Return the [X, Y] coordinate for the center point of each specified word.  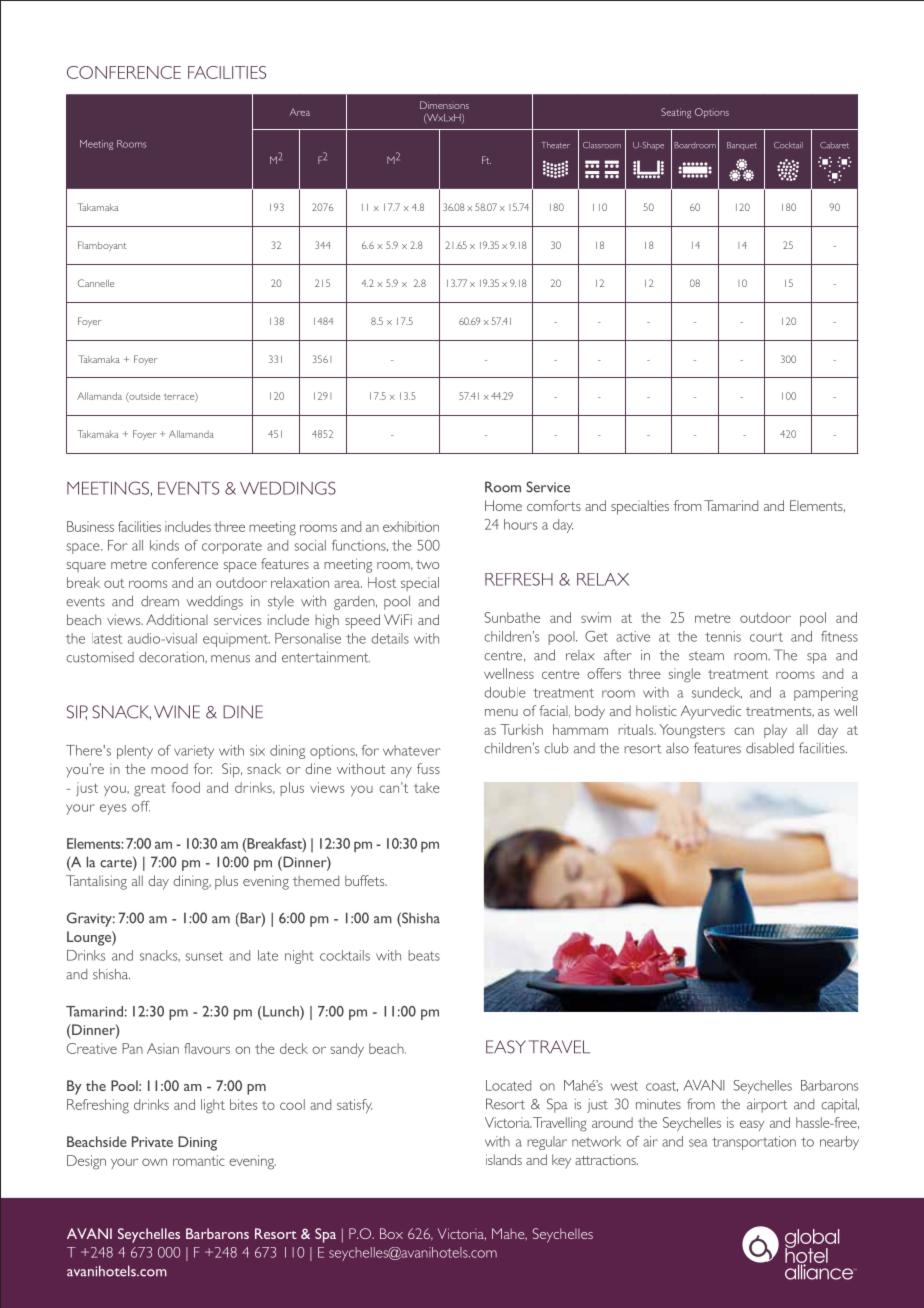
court [766, 637]
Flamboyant [102, 246]
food [186, 787]
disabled [770, 748]
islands [504, 1159]
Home [503, 505]
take [427, 787]
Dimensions [444, 105]
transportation [754, 1143]
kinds [164, 545]
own [154, 1162]
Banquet [741, 146]
